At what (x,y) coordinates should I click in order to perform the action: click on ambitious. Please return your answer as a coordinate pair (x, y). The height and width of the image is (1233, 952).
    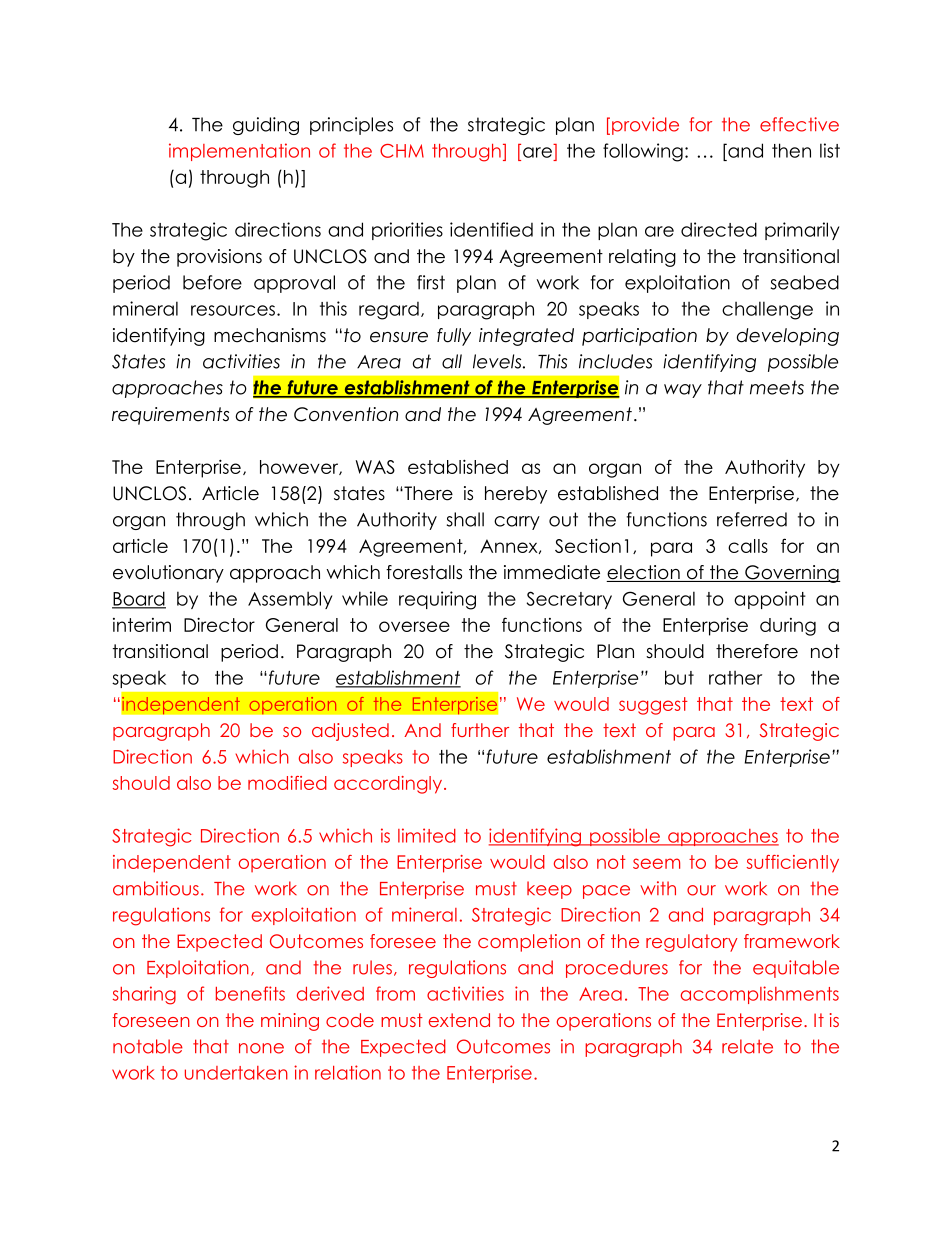
    Looking at the image, I should click on (156, 888).
